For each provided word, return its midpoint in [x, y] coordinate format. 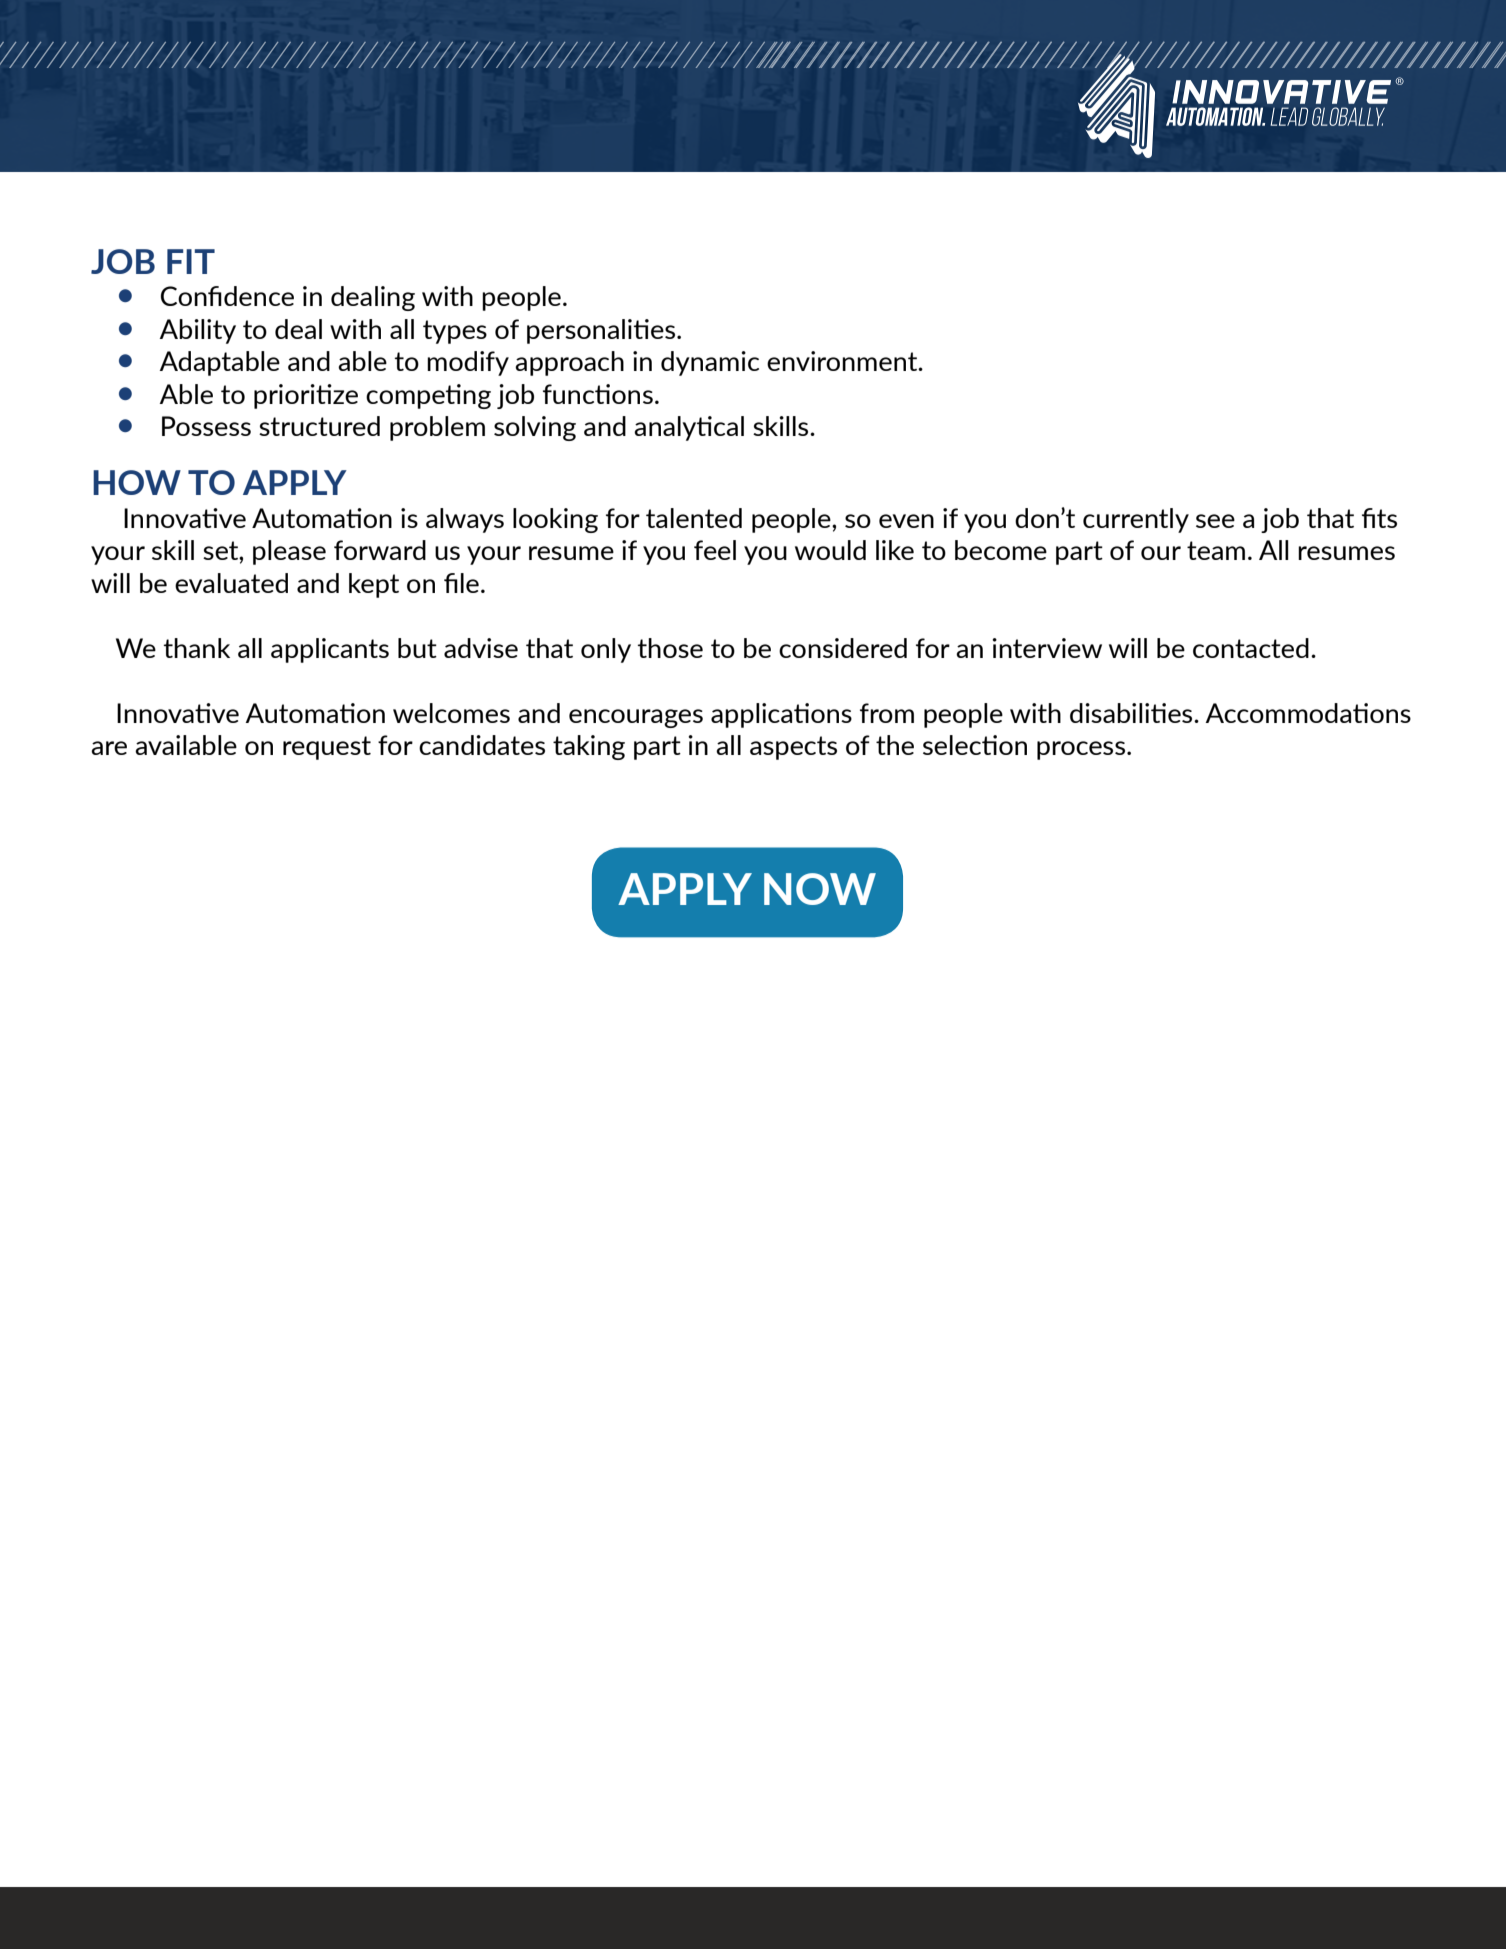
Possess [206, 426]
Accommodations [1308, 713]
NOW [820, 889]
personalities [602, 331]
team [1216, 550]
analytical [689, 428]
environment [843, 361]
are [109, 748]
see [1215, 521]
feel [715, 550]
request [327, 748]
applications [781, 715]
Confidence [227, 296]
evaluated [231, 583]
